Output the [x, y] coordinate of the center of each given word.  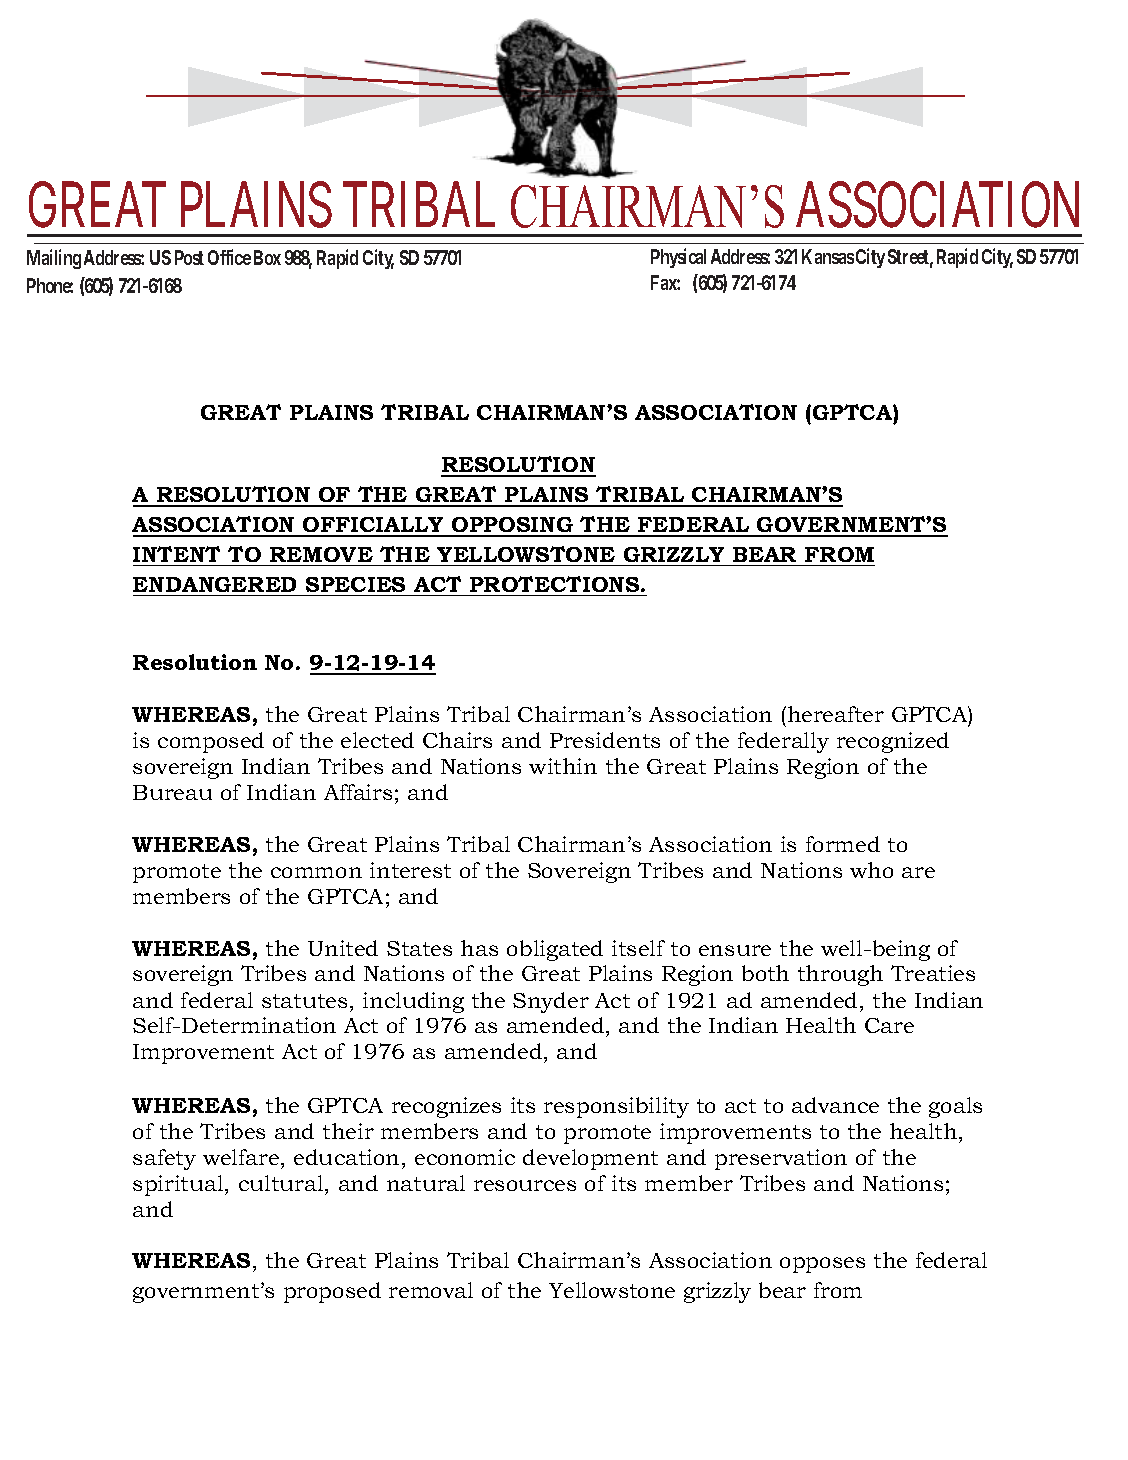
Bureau [172, 792]
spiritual [179, 1185]
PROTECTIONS [556, 584]
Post [189, 257]
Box [267, 257]
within [563, 766]
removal [431, 1290]
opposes [822, 1265]
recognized [893, 742]
